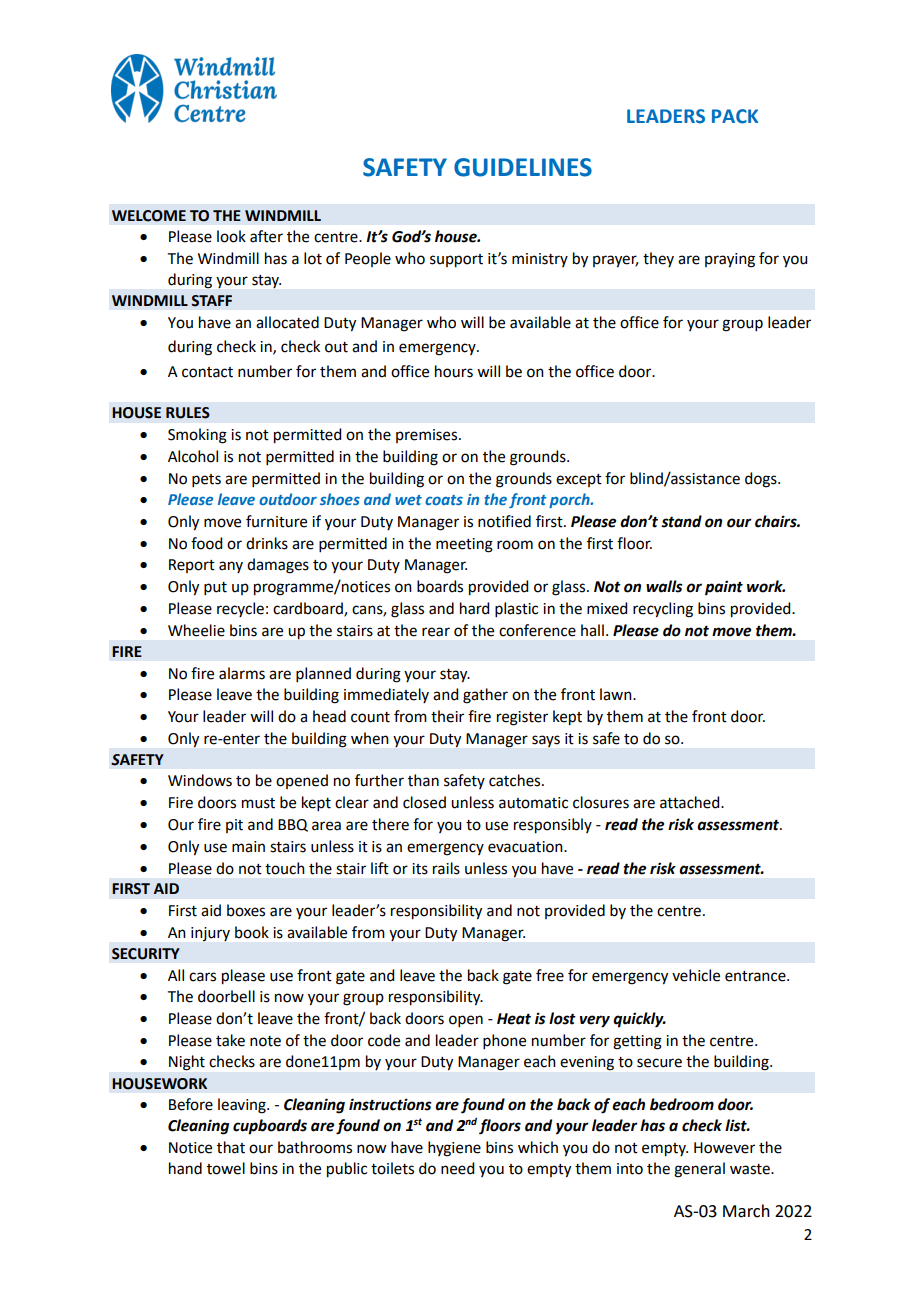 The width and height of the screenshot is (924, 1308). Describe the element at coordinates (226, 1168) in the screenshot. I see `towel` at that location.
